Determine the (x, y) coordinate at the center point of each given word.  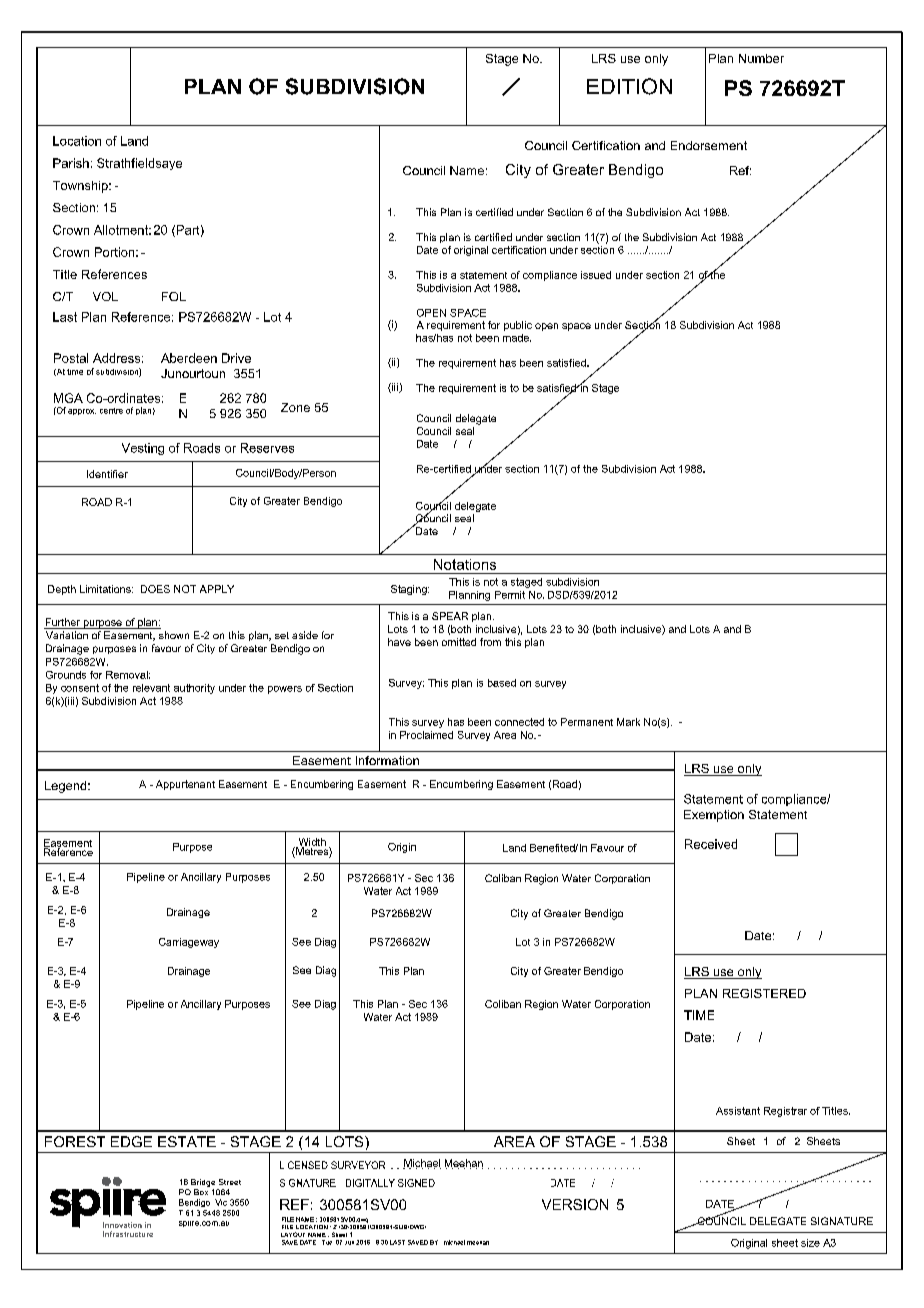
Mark (628, 722)
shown (174, 635)
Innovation (122, 1225)
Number (761, 58)
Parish (71, 163)
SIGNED (422, 1183)
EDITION (629, 86)
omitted (459, 642)
